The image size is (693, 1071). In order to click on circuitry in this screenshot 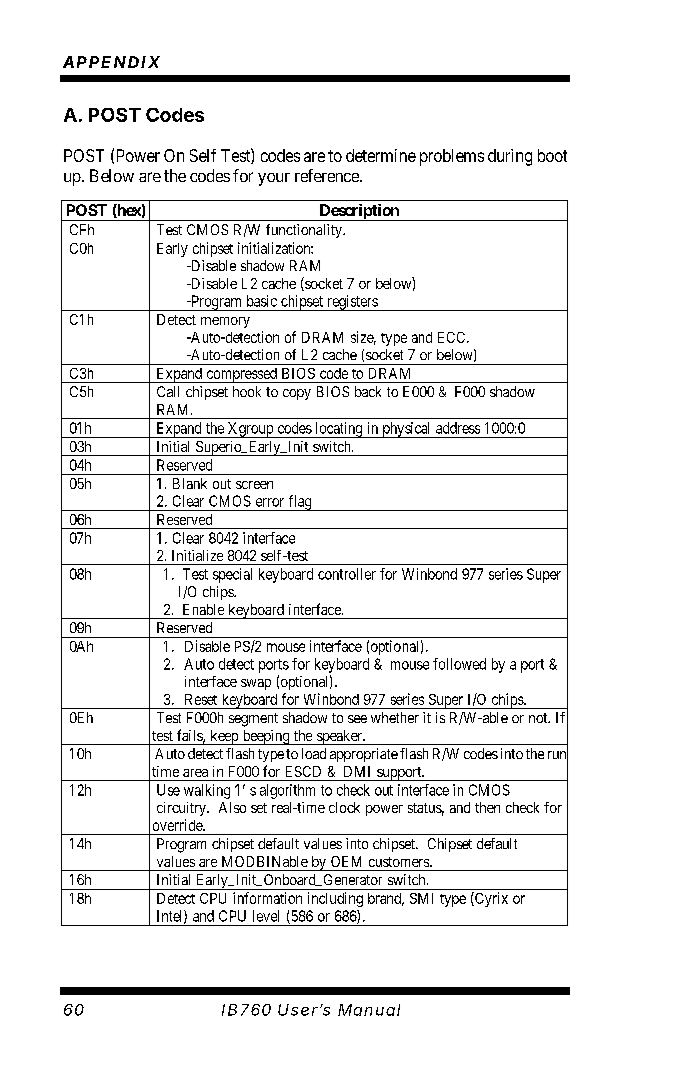, I will do `click(182, 809)`.
